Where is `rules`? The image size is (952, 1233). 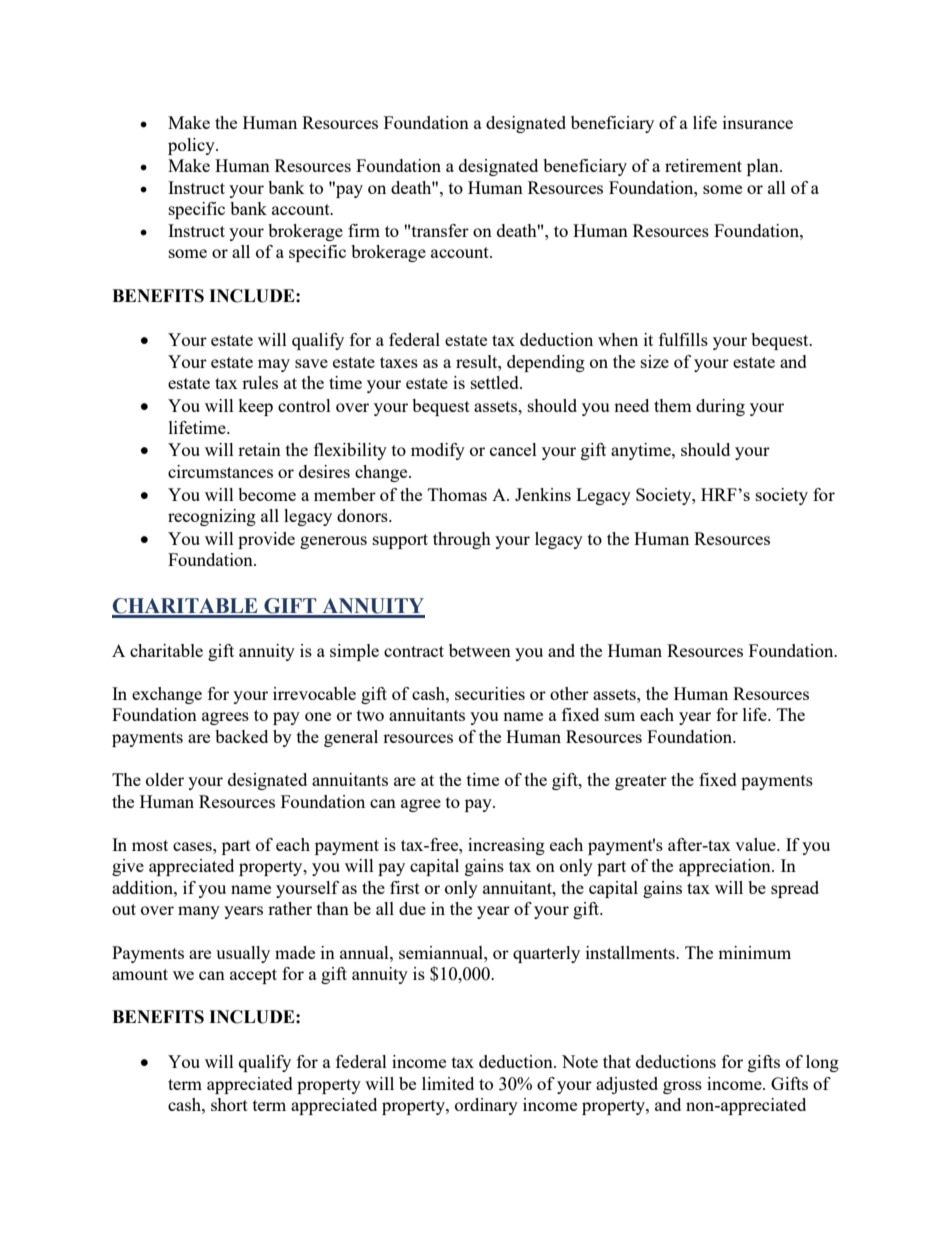 rules is located at coordinates (260, 382).
